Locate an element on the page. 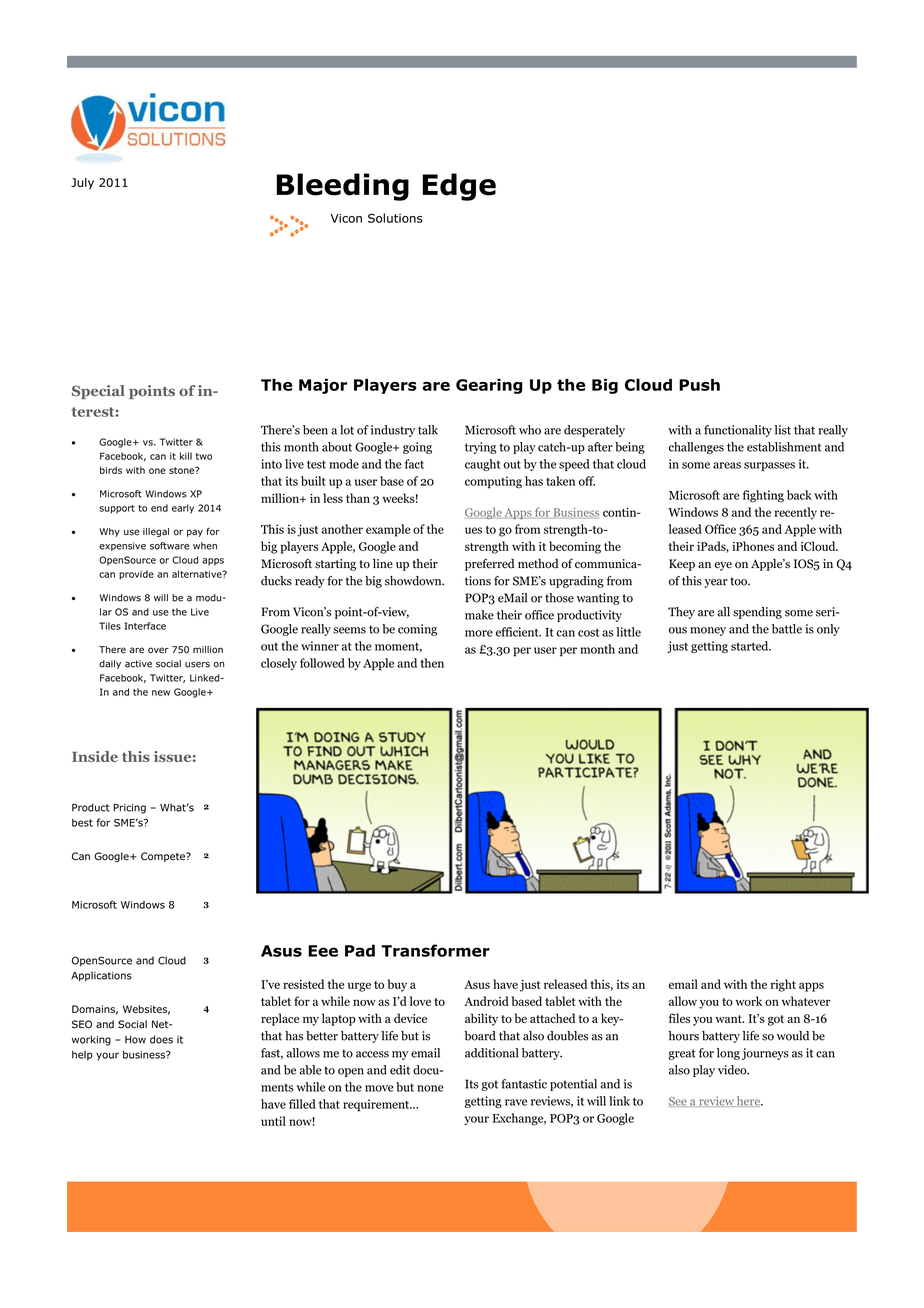  Edge is located at coordinates (459, 187).
